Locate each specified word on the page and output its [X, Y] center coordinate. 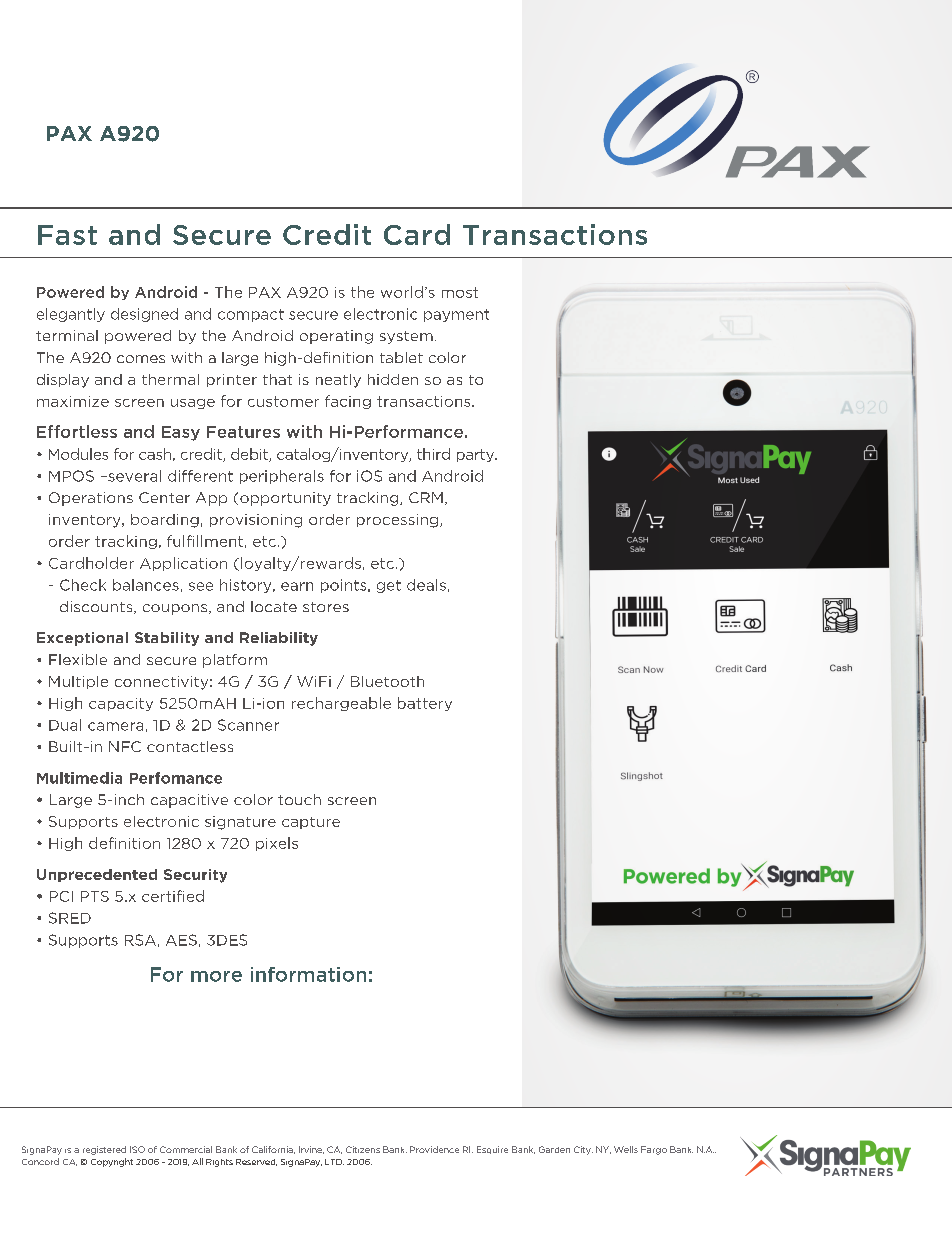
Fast [67, 235]
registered [104, 1150]
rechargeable [341, 704]
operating [336, 337]
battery [425, 704]
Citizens [363, 1149]
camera [115, 726]
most [460, 292]
